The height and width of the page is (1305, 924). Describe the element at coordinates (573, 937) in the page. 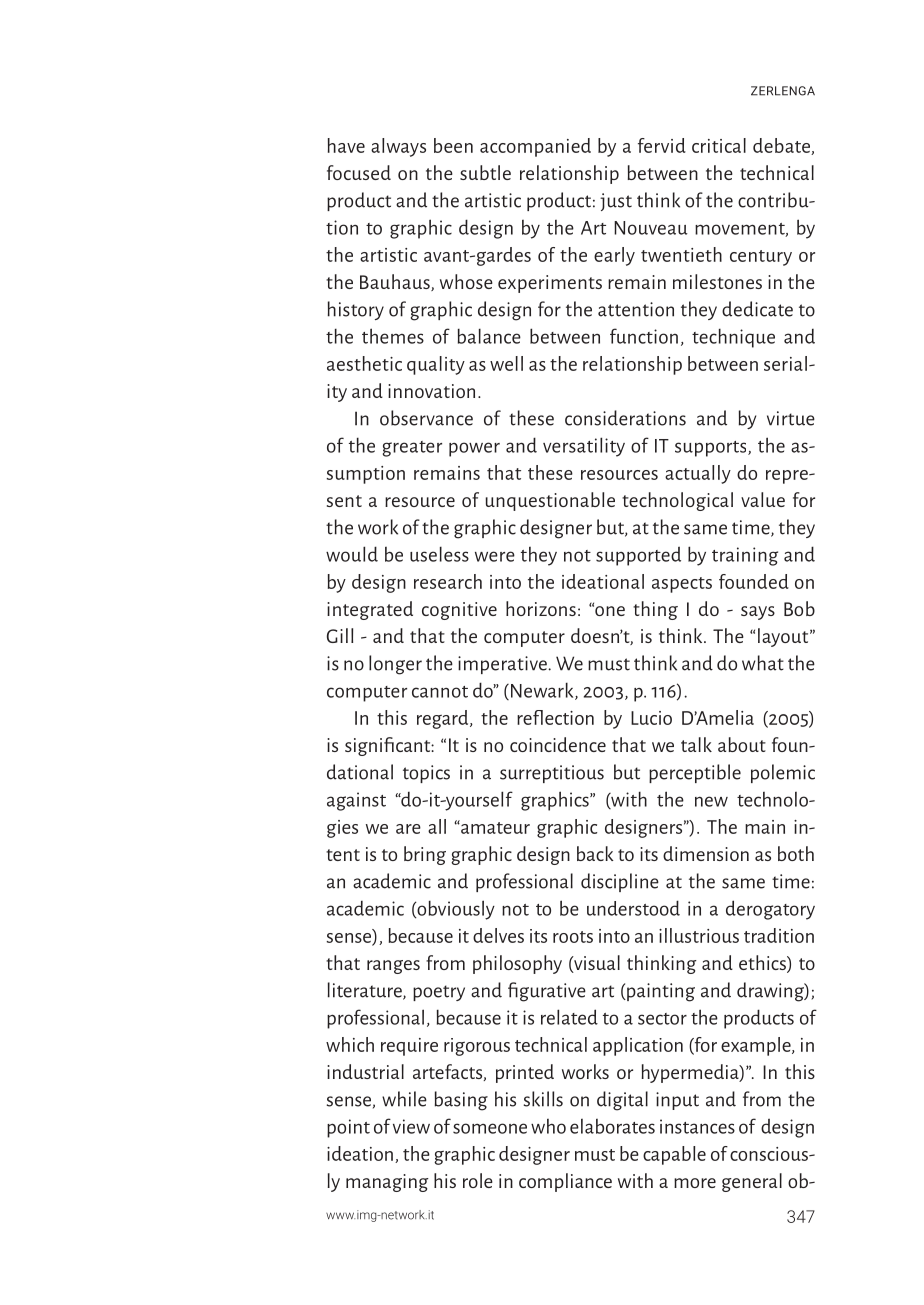

I see `roots` at that location.
